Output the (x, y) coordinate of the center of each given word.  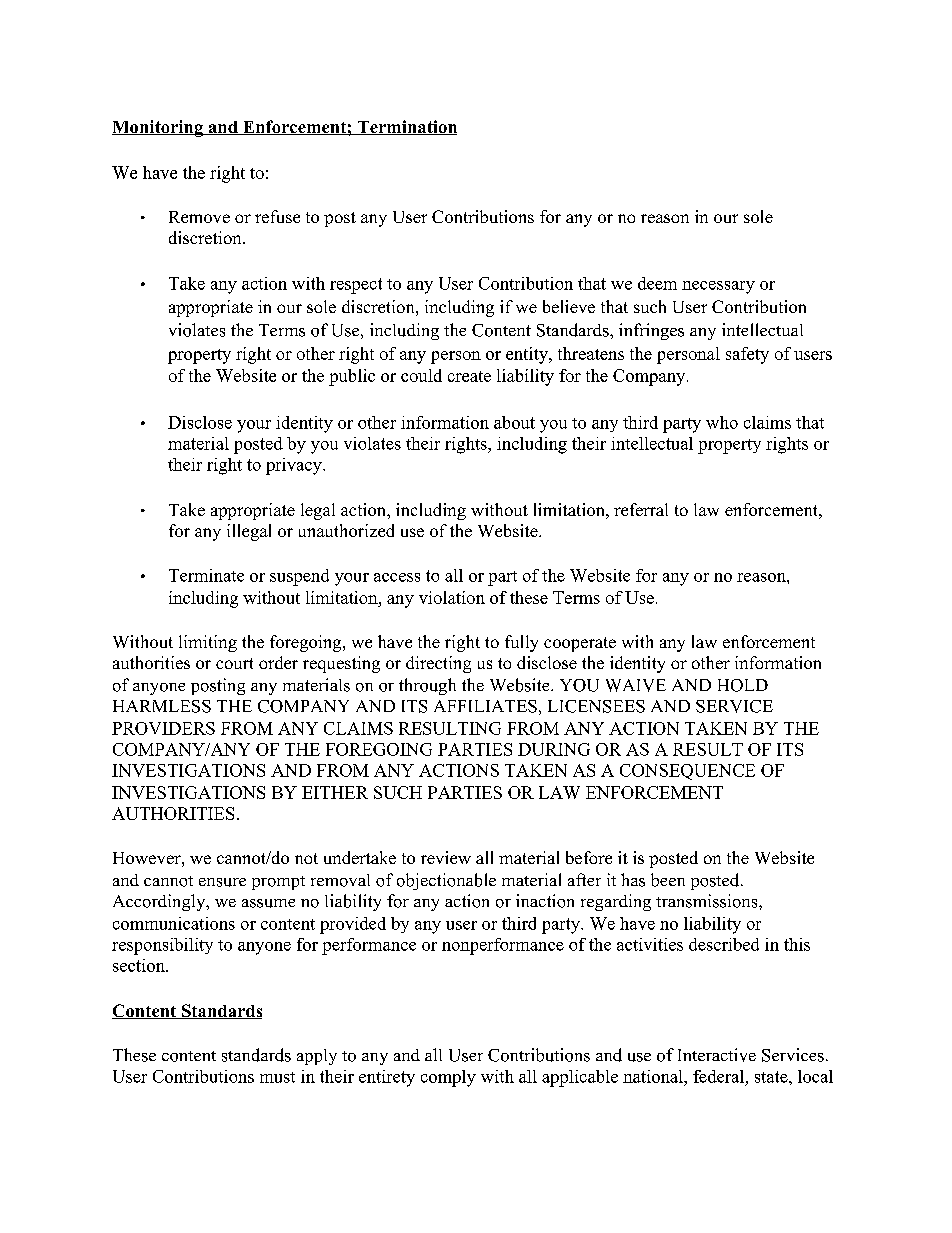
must (277, 1077)
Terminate (206, 575)
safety (747, 355)
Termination (406, 127)
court (234, 663)
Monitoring (158, 128)
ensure (222, 882)
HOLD (743, 685)
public (352, 377)
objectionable (446, 881)
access (397, 577)
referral (641, 509)
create (469, 376)
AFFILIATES (485, 706)
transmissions (706, 901)
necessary (718, 287)
